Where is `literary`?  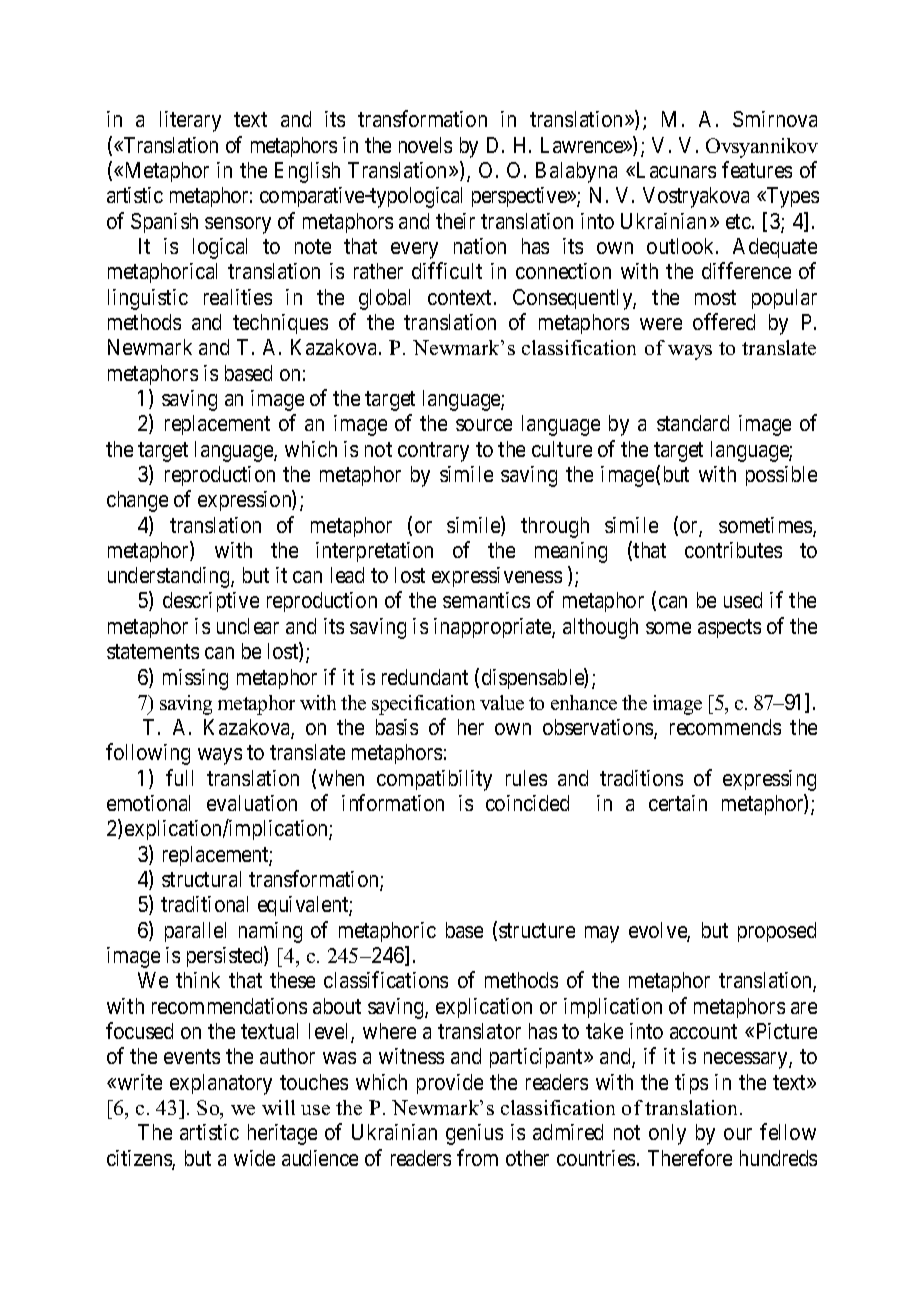
literary is located at coordinates (190, 121).
